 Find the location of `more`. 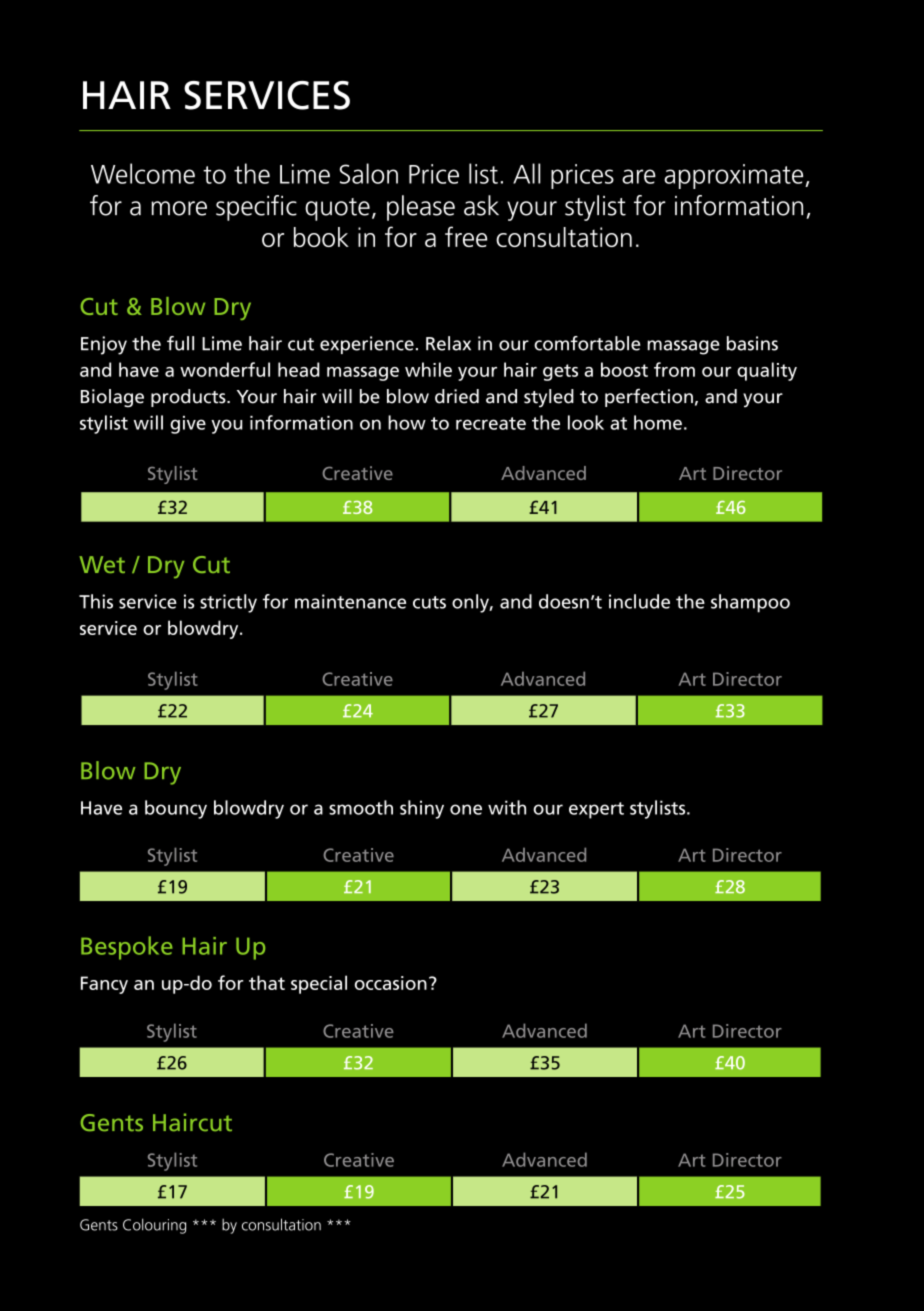

more is located at coordinates (179, 208).
